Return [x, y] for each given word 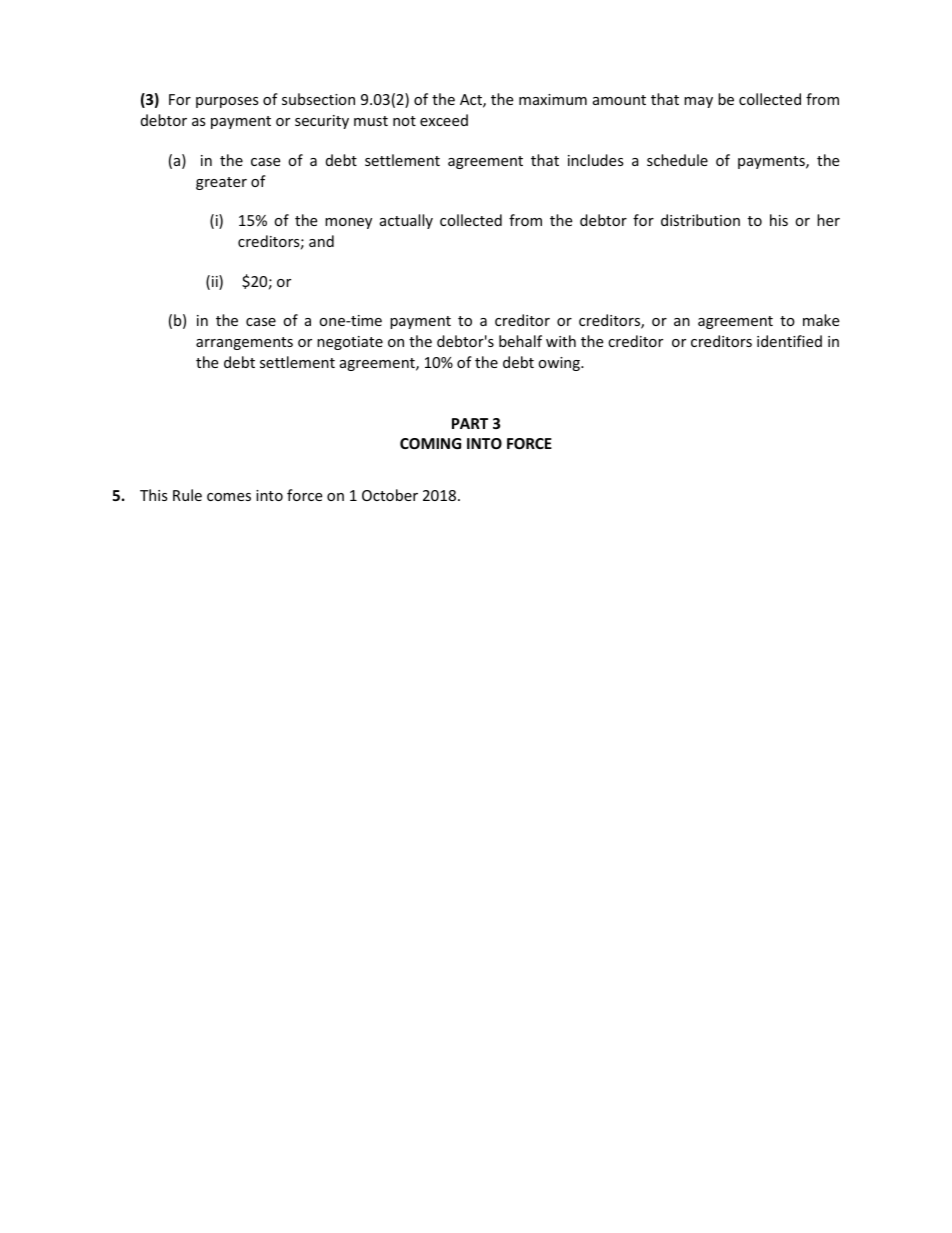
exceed [444, 120]
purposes [227, 102]
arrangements [244, 343]
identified [789, 341]
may [698, 102]
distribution [700, 220]
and [321, 241]
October [390, 495]
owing [560, 364]
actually [406, 221]
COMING [430, 443]
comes [229, 497]
